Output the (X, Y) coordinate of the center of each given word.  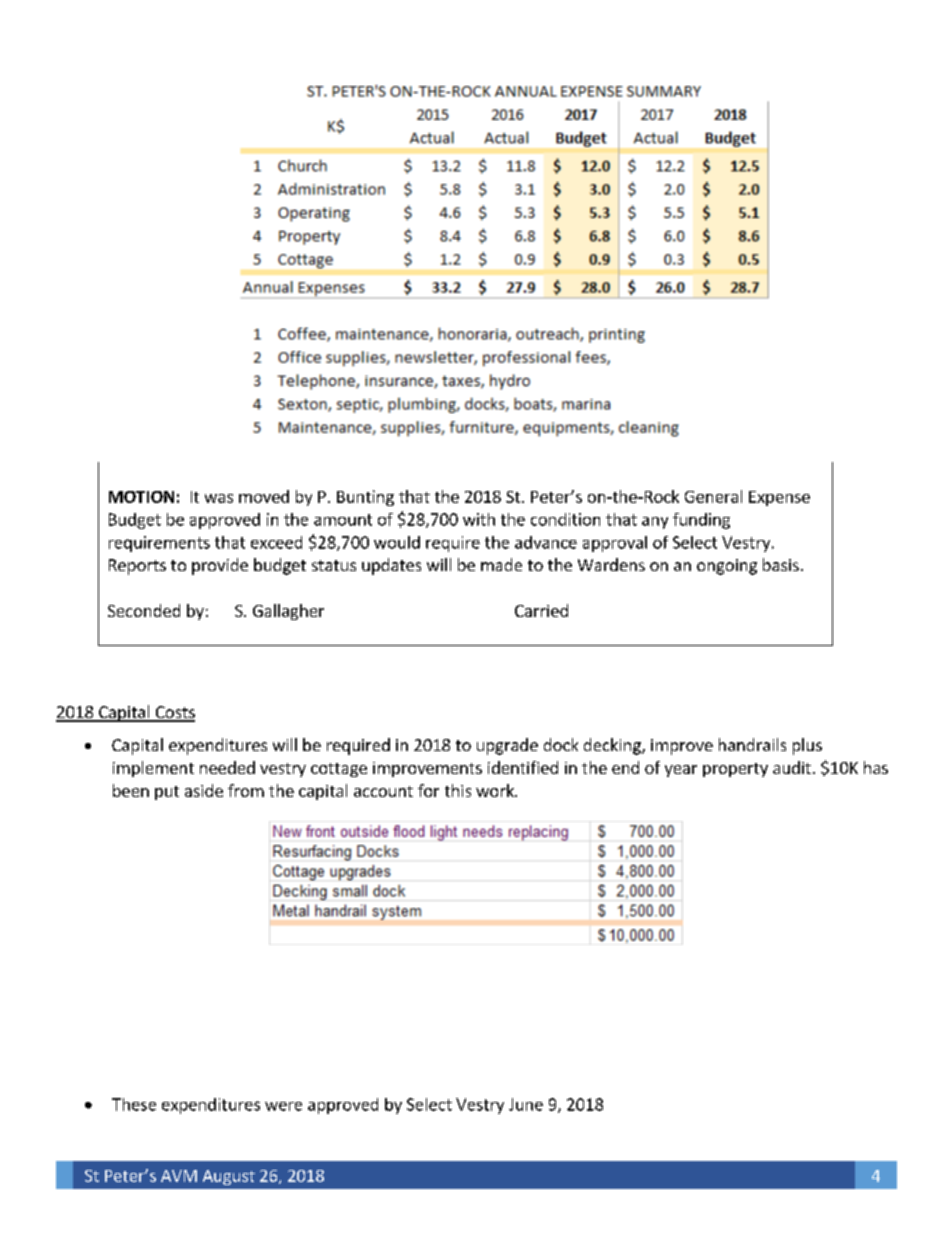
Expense (779, 498)
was (219, 498)
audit (792, 767)
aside (204, 790)
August (229, 1177)
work (496, 790)
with (479, 519)
